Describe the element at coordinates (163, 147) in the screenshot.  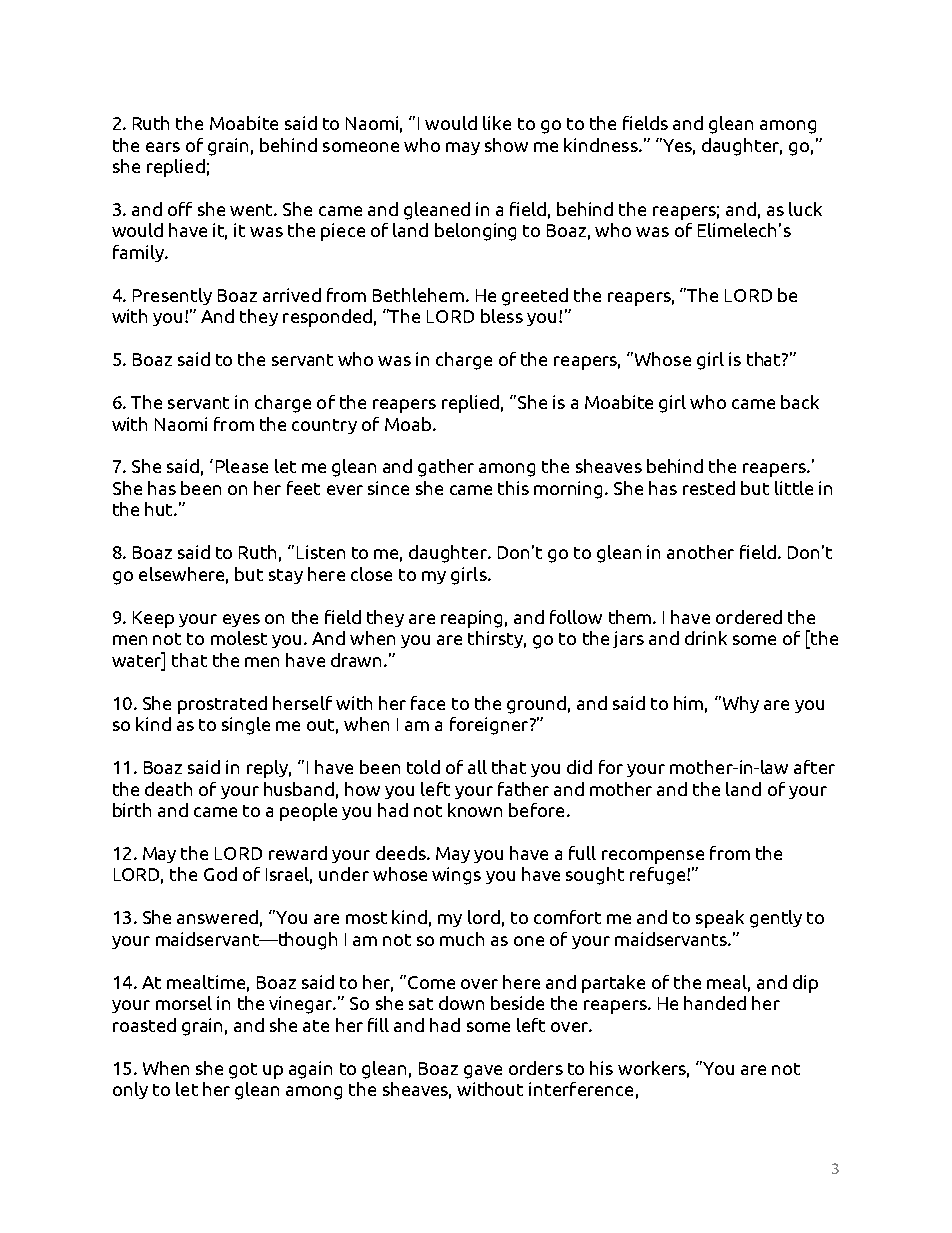
I see `ears` at that location.
